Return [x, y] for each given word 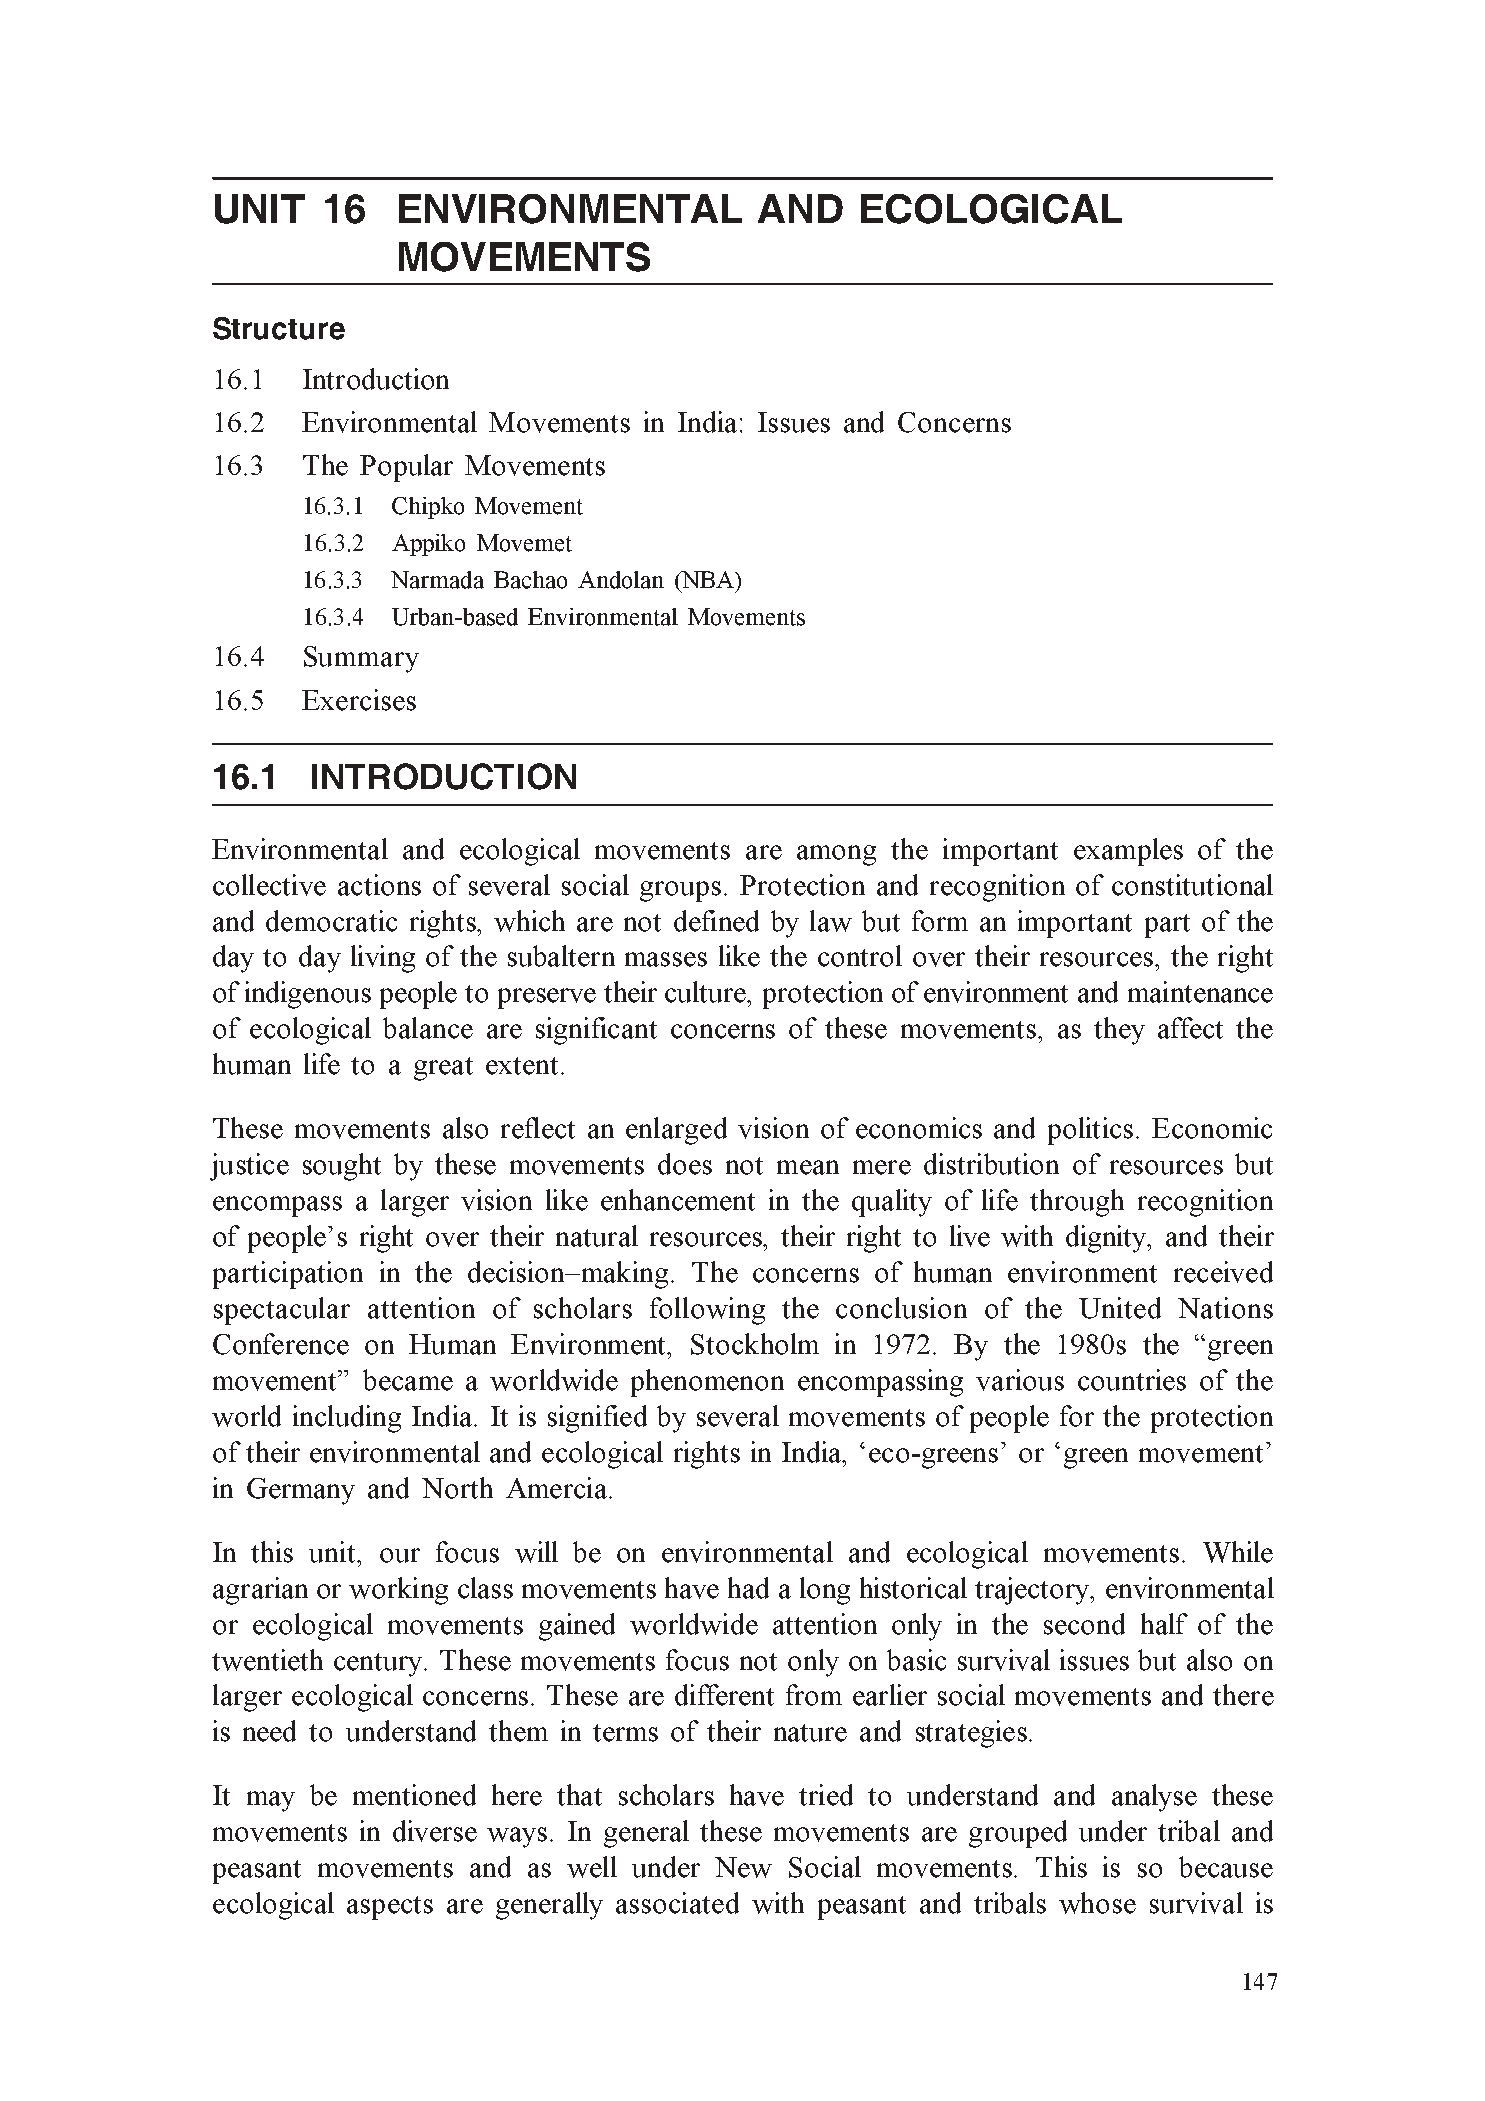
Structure [279, 328]
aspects [390, 1908]
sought [342, 1167]
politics [1090, 1131]
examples [1128, 852]
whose [1097, 1903]
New [743, 1867]
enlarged [676, 1131]
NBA [707, 581]
